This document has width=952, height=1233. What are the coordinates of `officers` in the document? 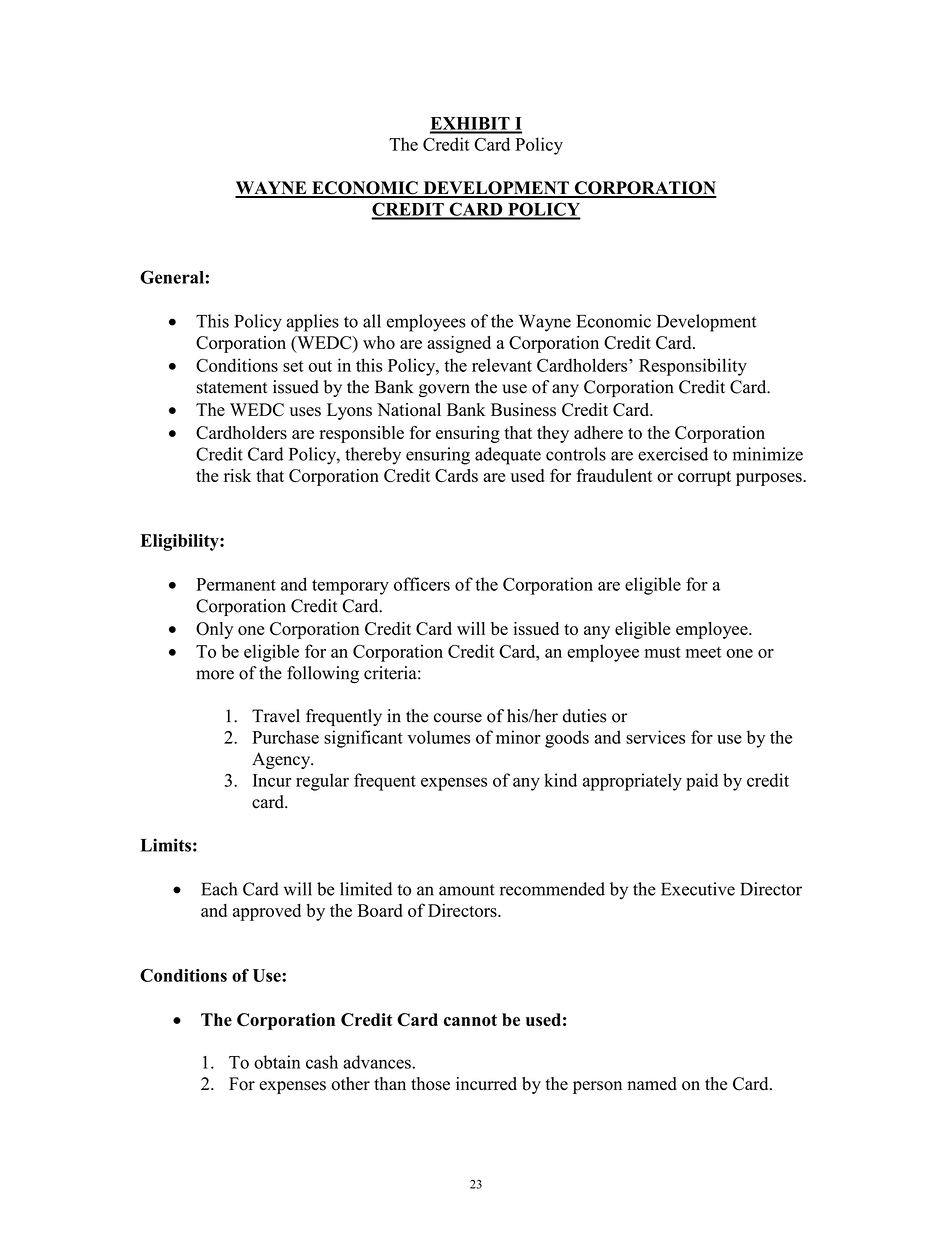 It's located at (422, 584).
